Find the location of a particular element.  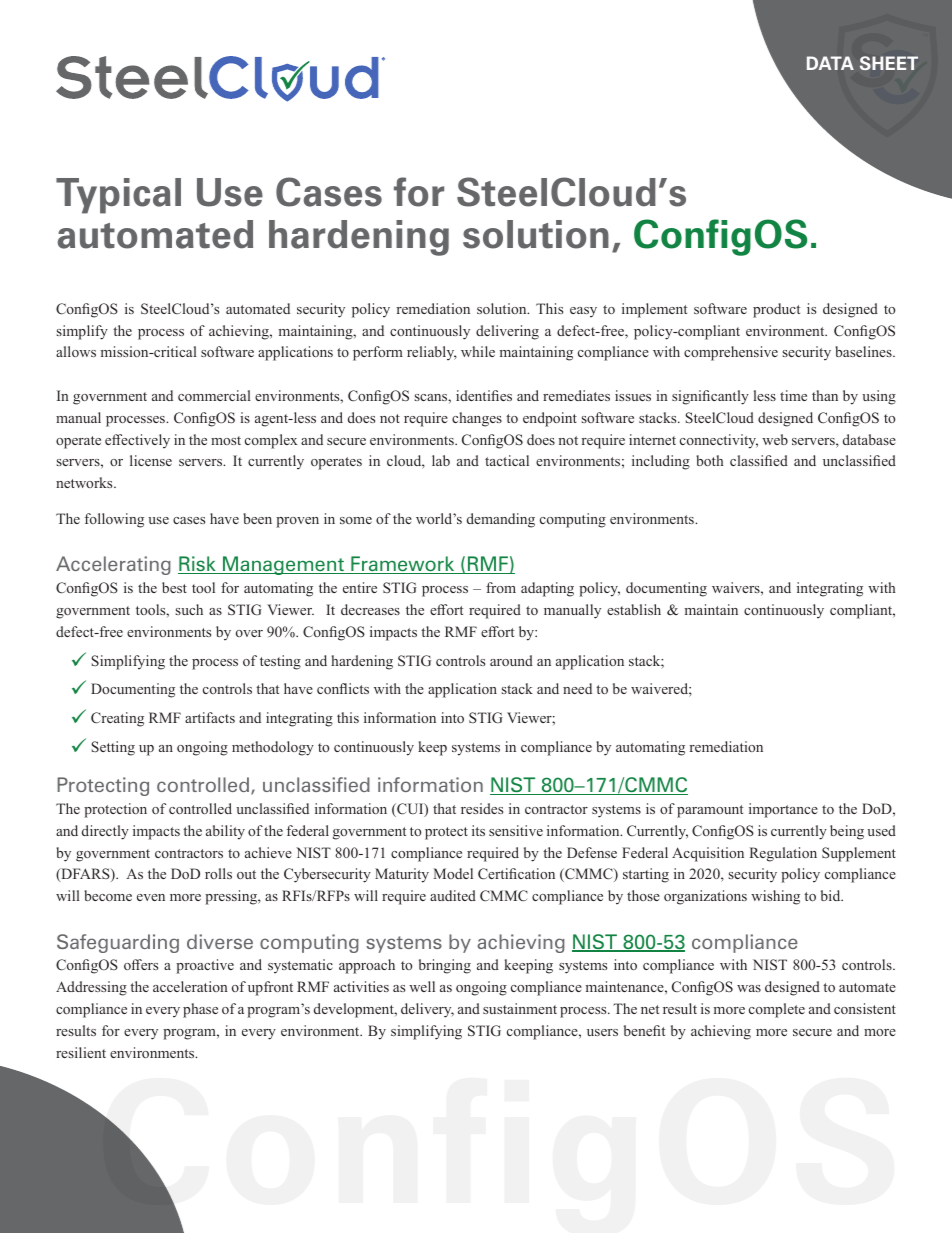

easy is located at coordinates (583, 312).
